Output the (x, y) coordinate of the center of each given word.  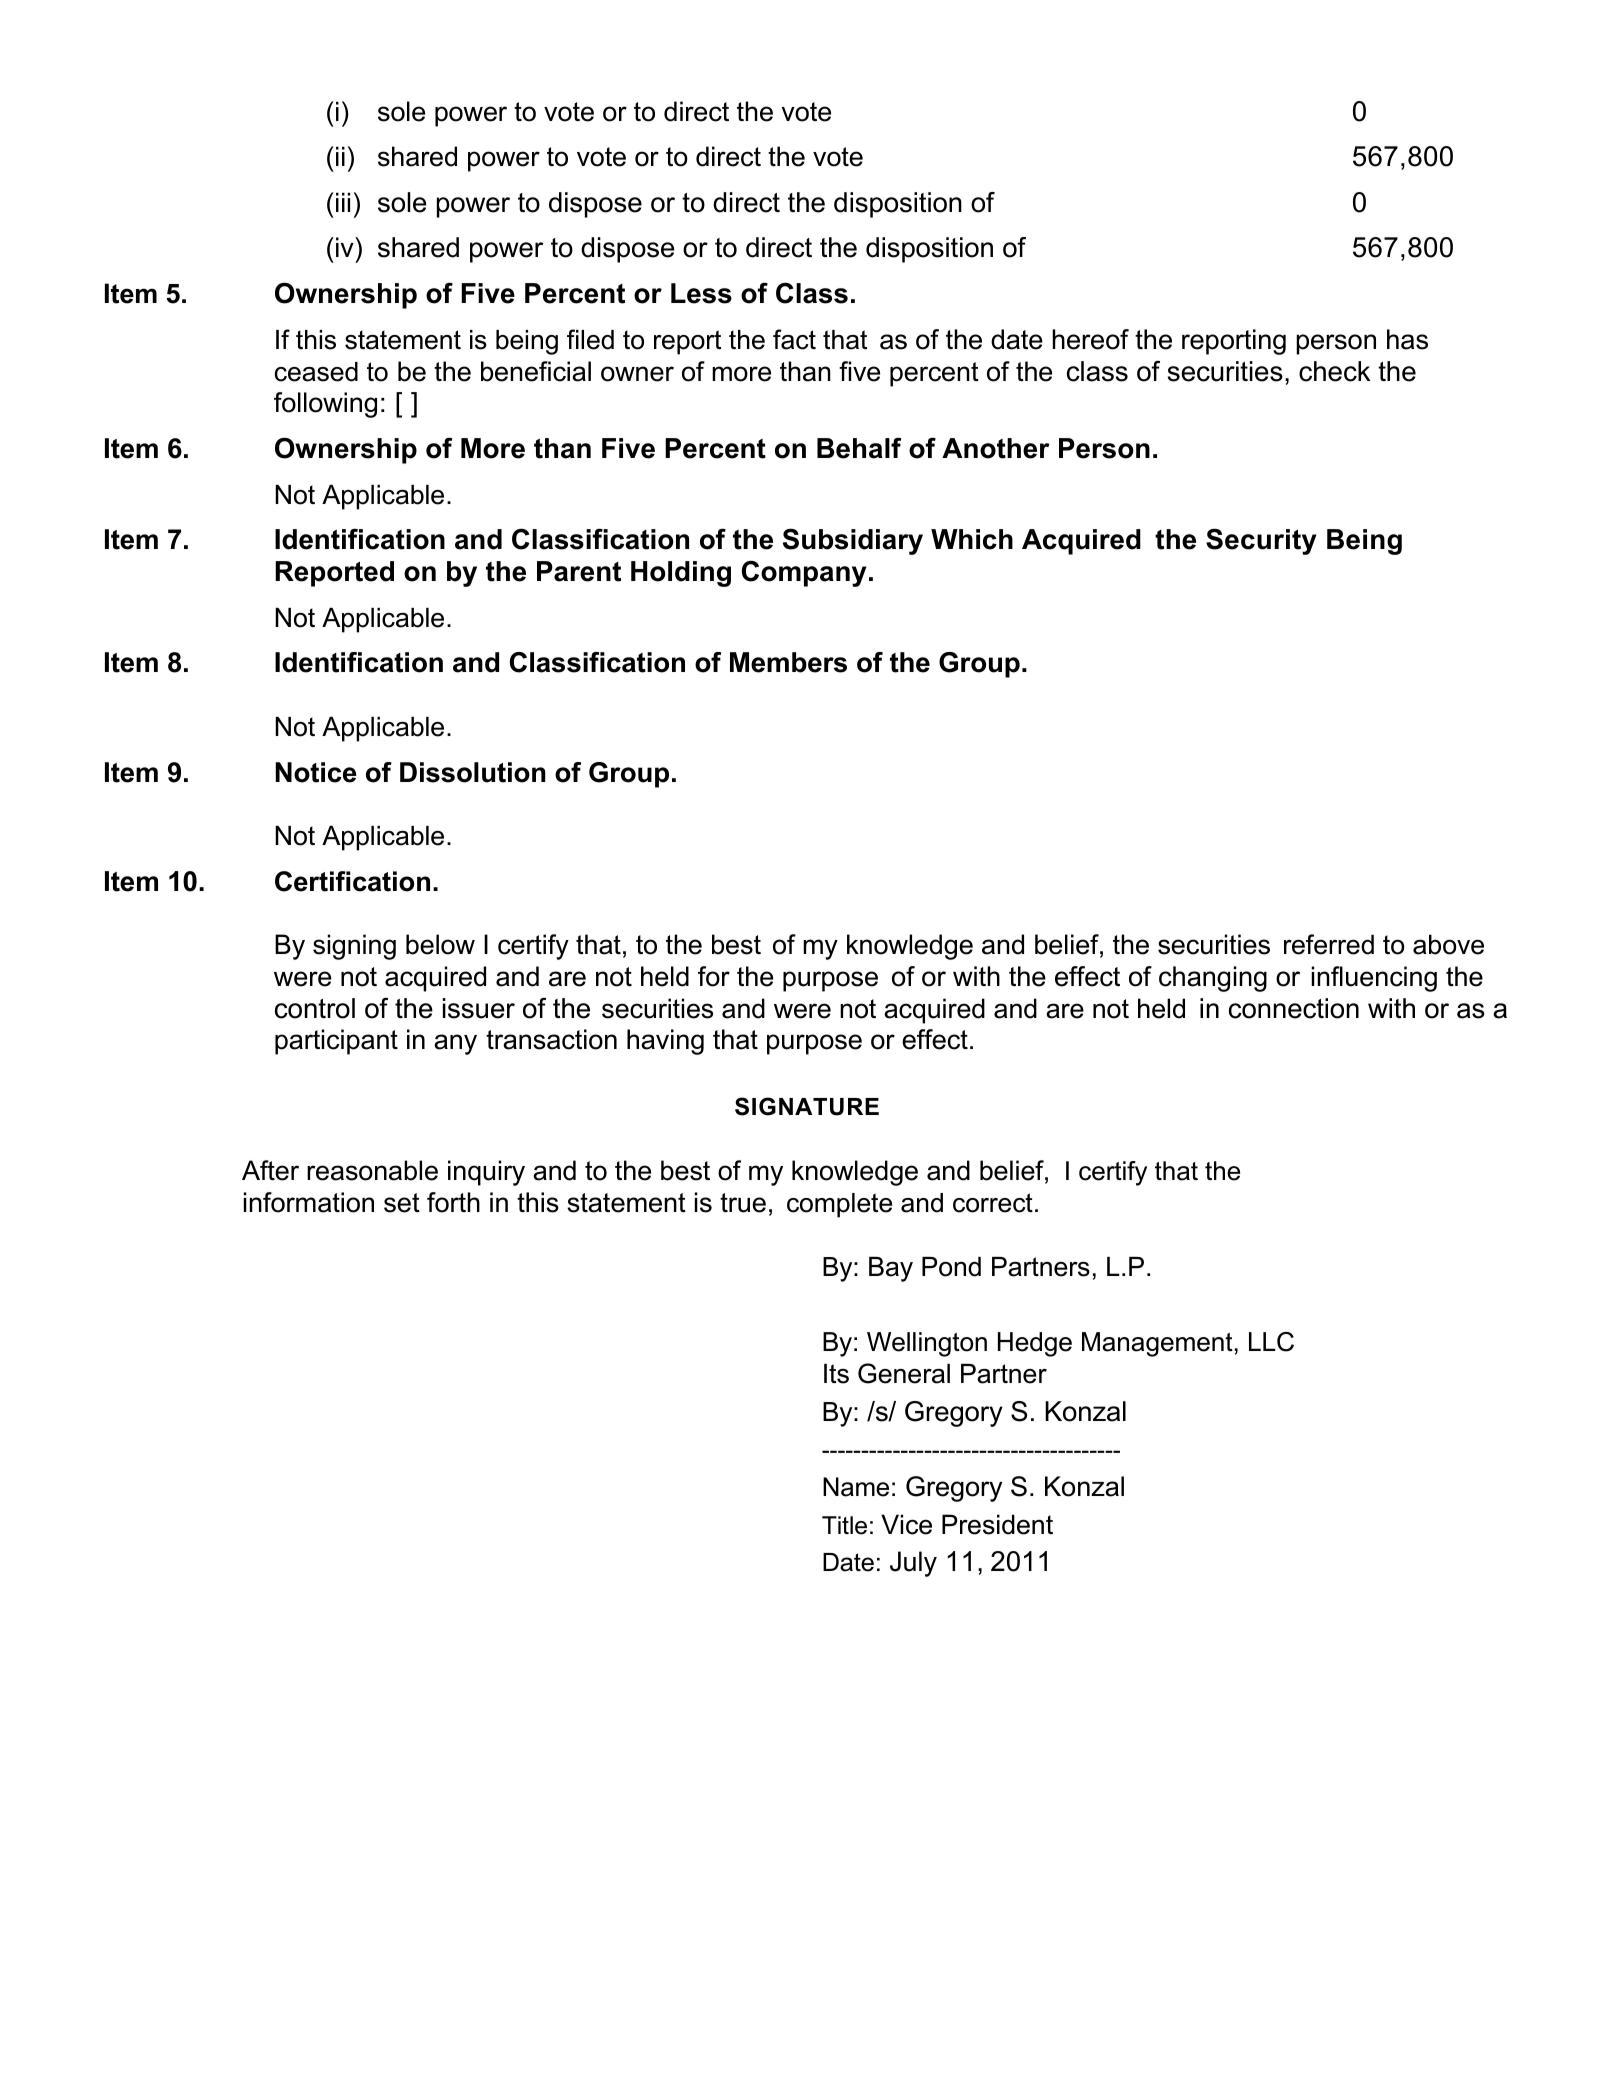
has (1407, 339)
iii (343, 202)
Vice (906, 1524)
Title (844, 1525)
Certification (352, 881)
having (665, 1042)
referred (1329, 944)
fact (794, 339)
